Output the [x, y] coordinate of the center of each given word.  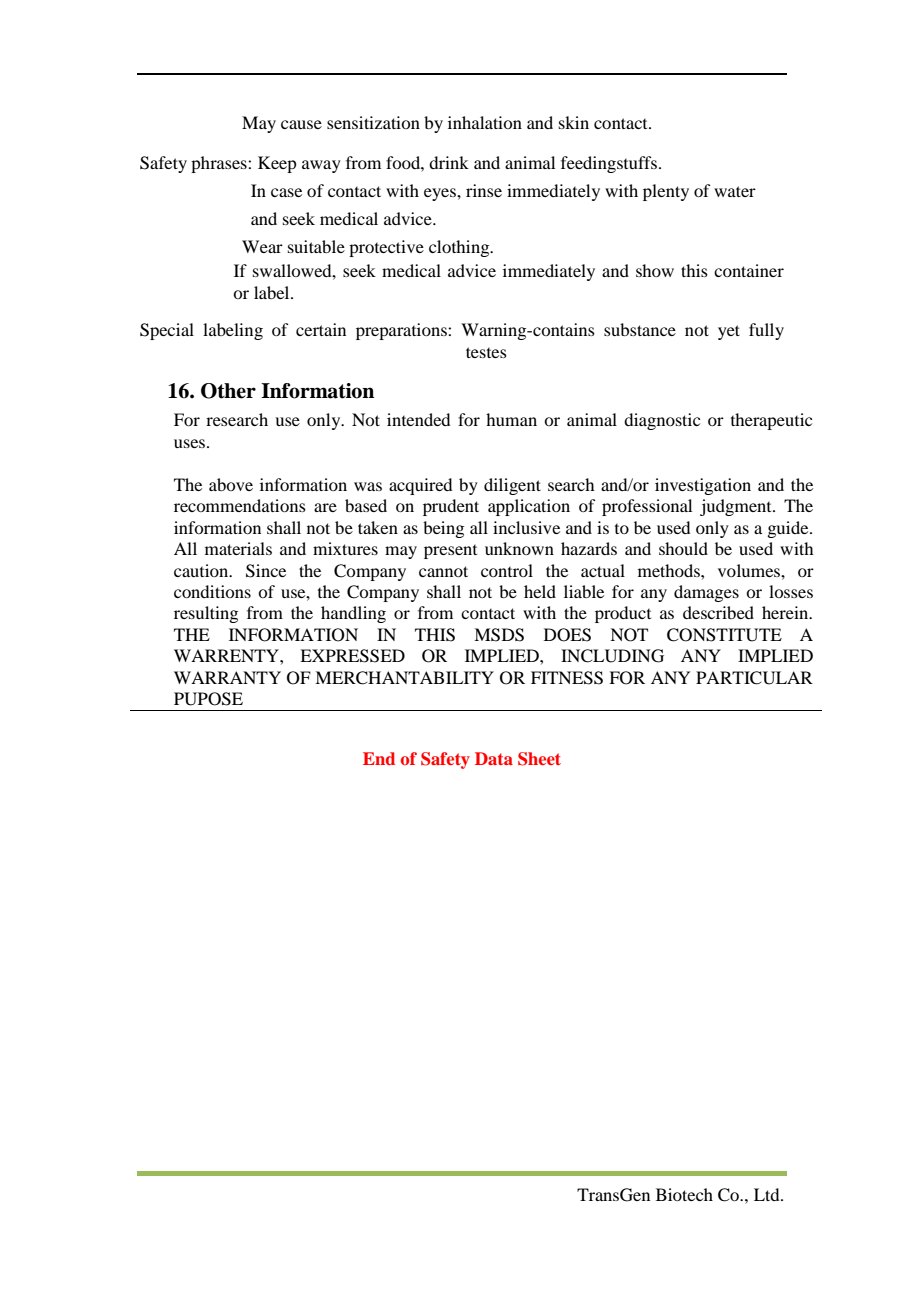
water [735, 191]
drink [449, 162]
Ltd [768, 1194]
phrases [220, 164]
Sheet [539, 759]
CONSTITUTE [724, 635]
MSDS [499, 635]
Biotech [684, 1194]
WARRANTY [227, 677]
